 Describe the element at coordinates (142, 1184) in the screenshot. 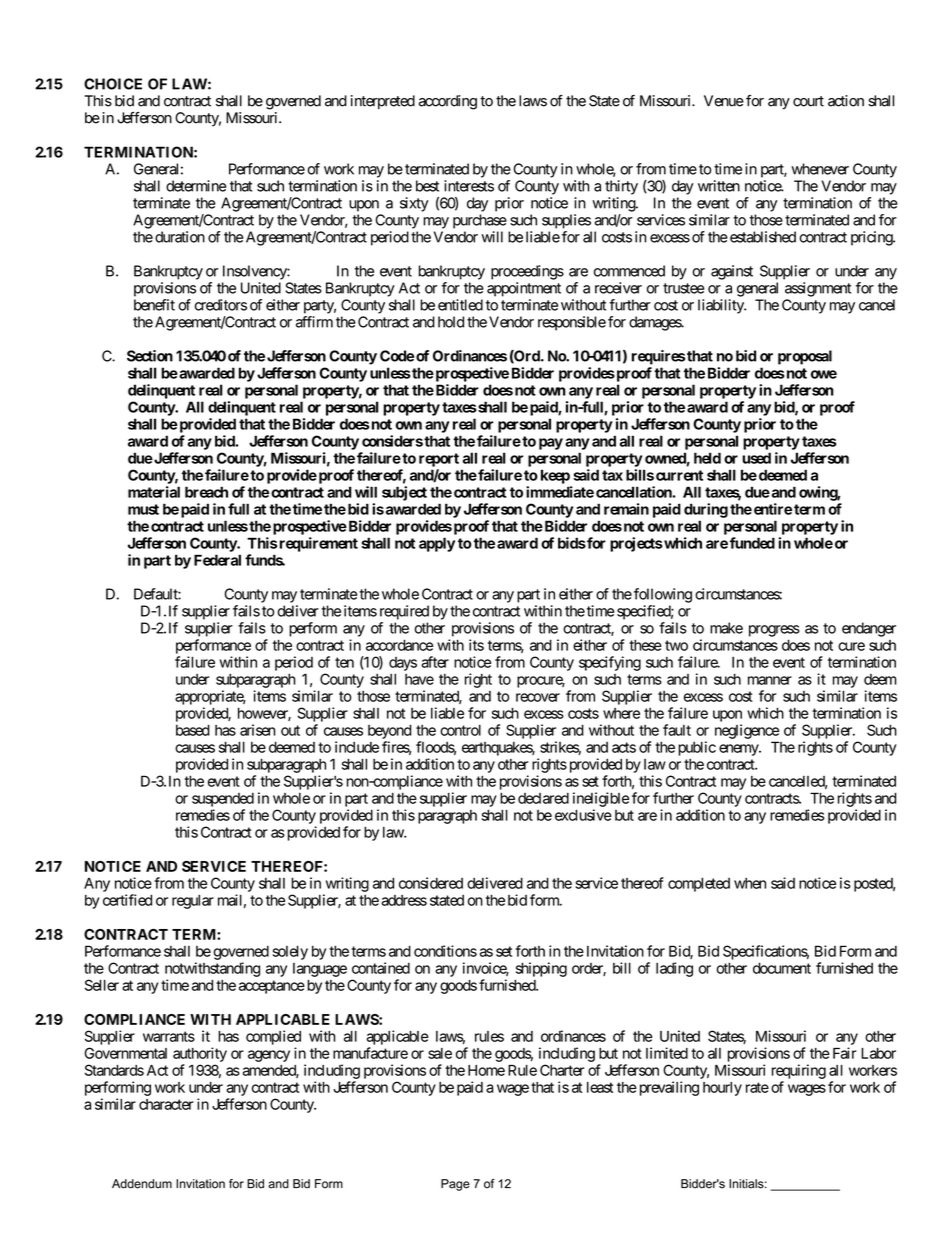

I see `Addendum` at that location.
